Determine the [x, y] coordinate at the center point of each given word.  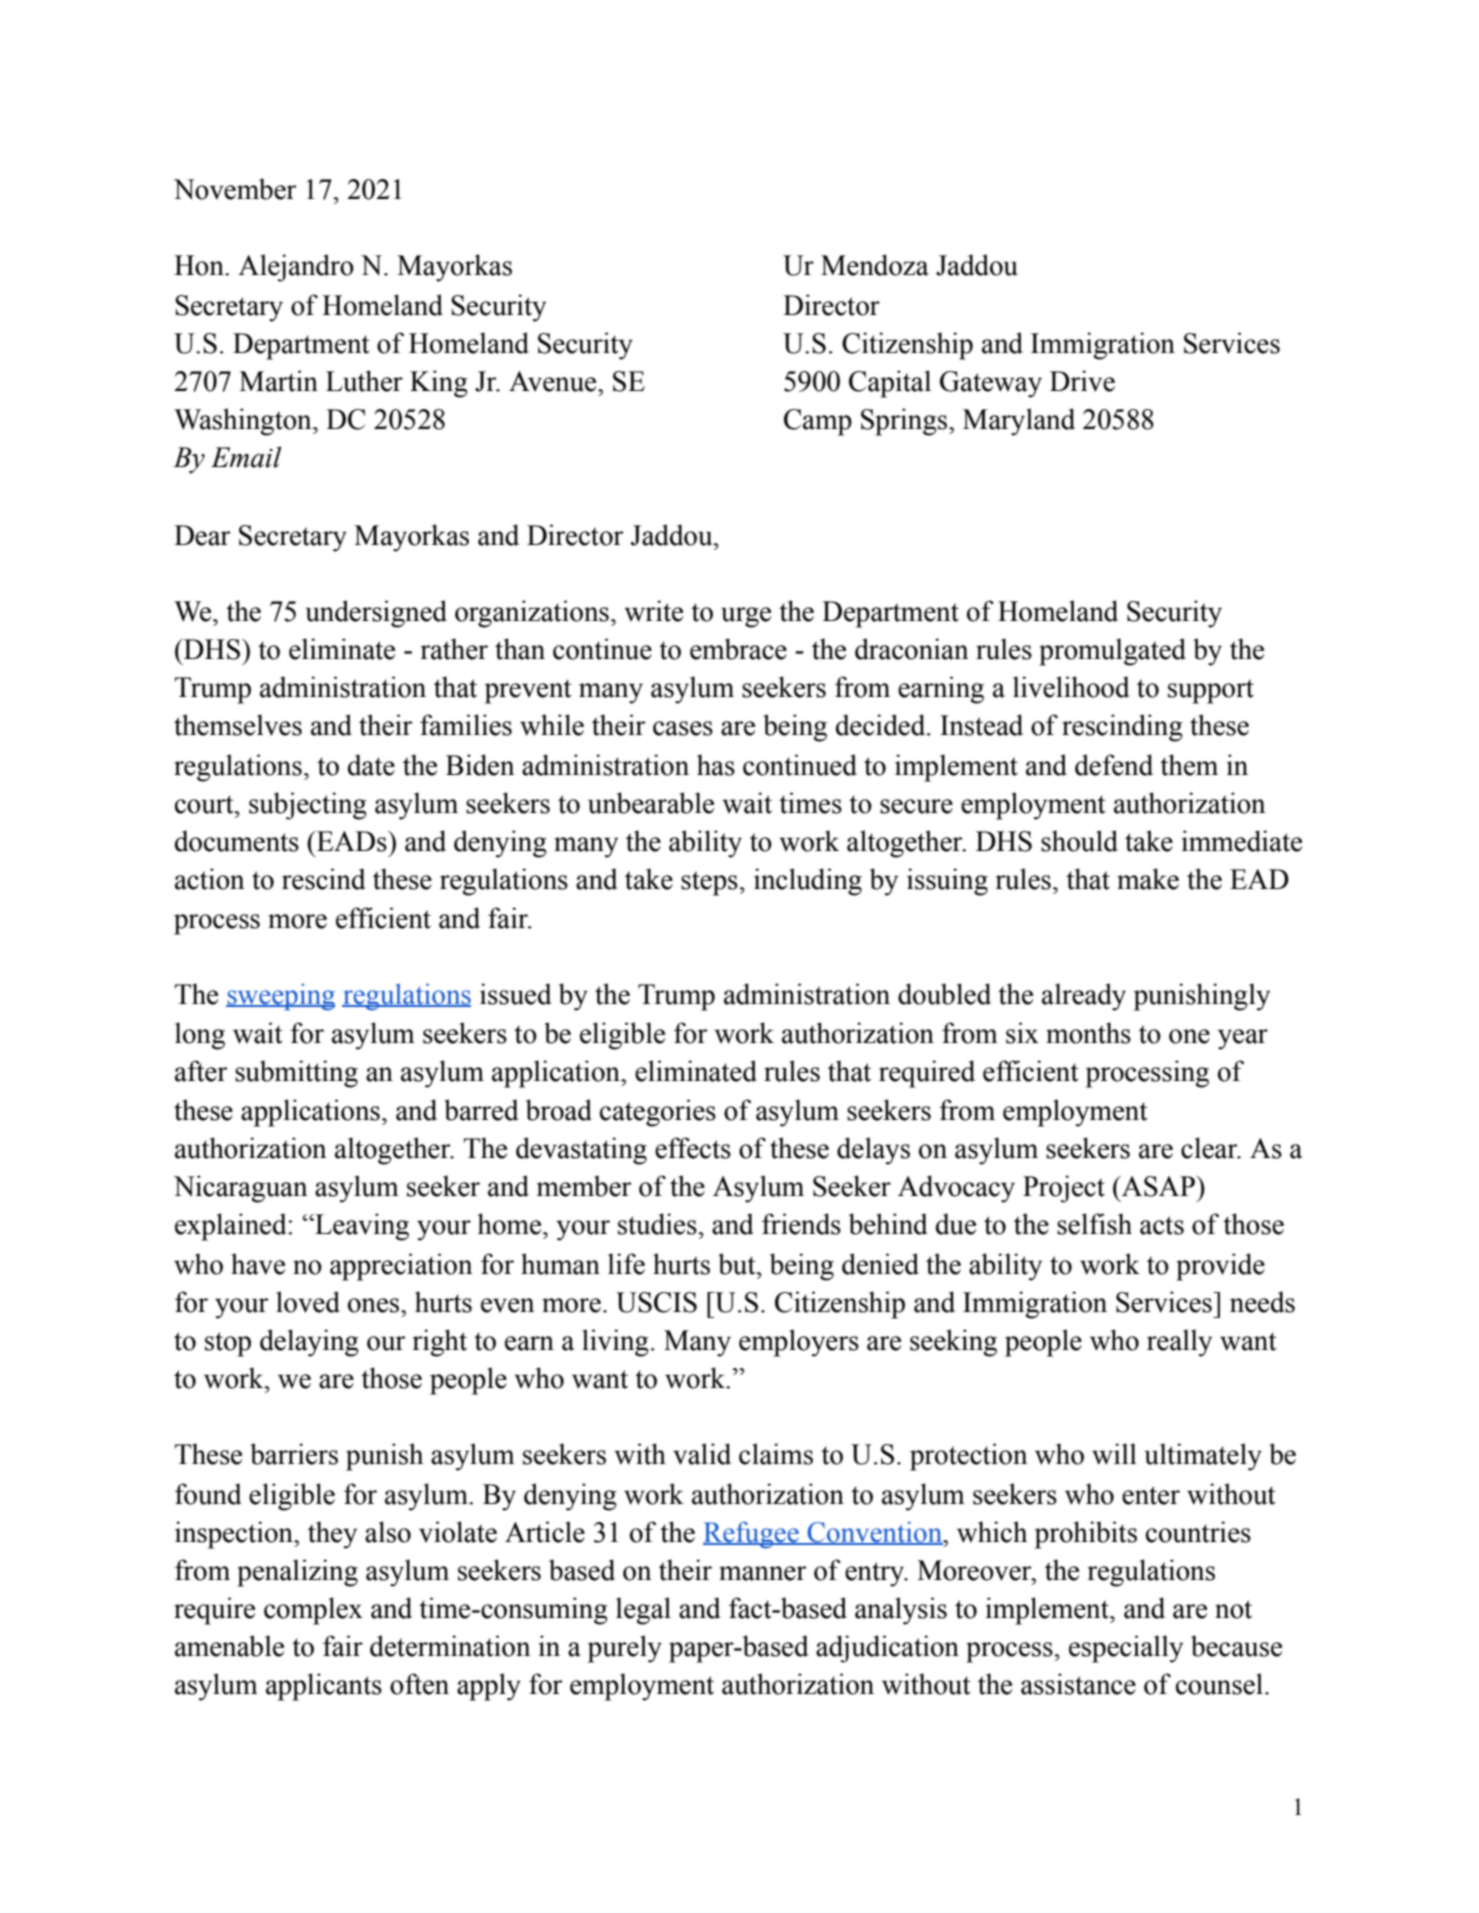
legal [643, 1611]
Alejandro [296, 268]
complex [313, 1611]
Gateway [991, 384]
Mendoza [875, 265]
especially [1126, 1649]
